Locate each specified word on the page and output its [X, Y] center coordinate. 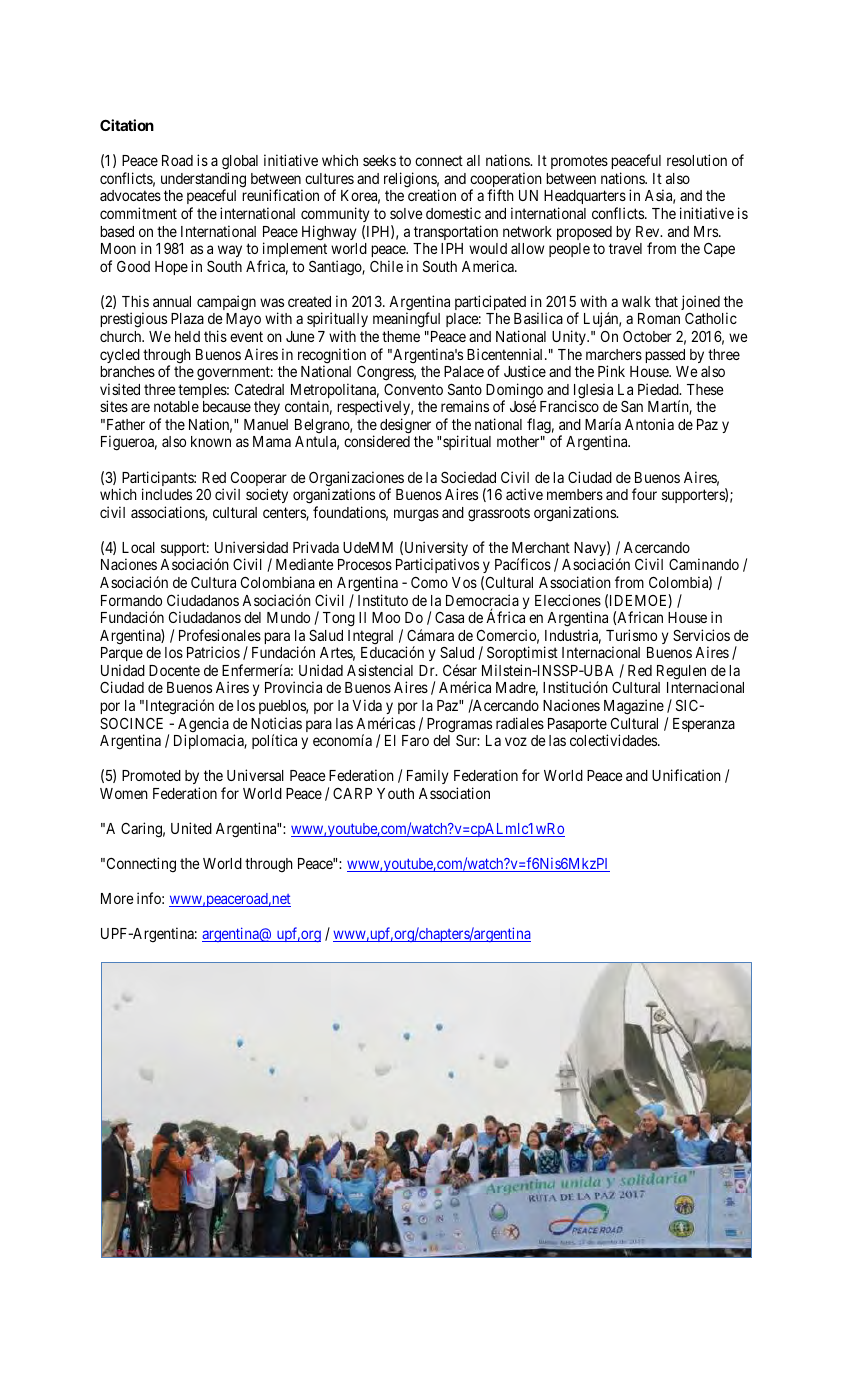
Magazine [634, 707]
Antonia [649, 424]
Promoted [151, 775]
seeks [379, 160]
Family [428, 776]
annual [172, 301]
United [191, 828]
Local [138, 547]
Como [429, 582]
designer [405, 426]
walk [636, 301]
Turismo [631, 635]
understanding [203, 181]
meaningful [406, 320]
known [211, 441]
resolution [697, 160]
